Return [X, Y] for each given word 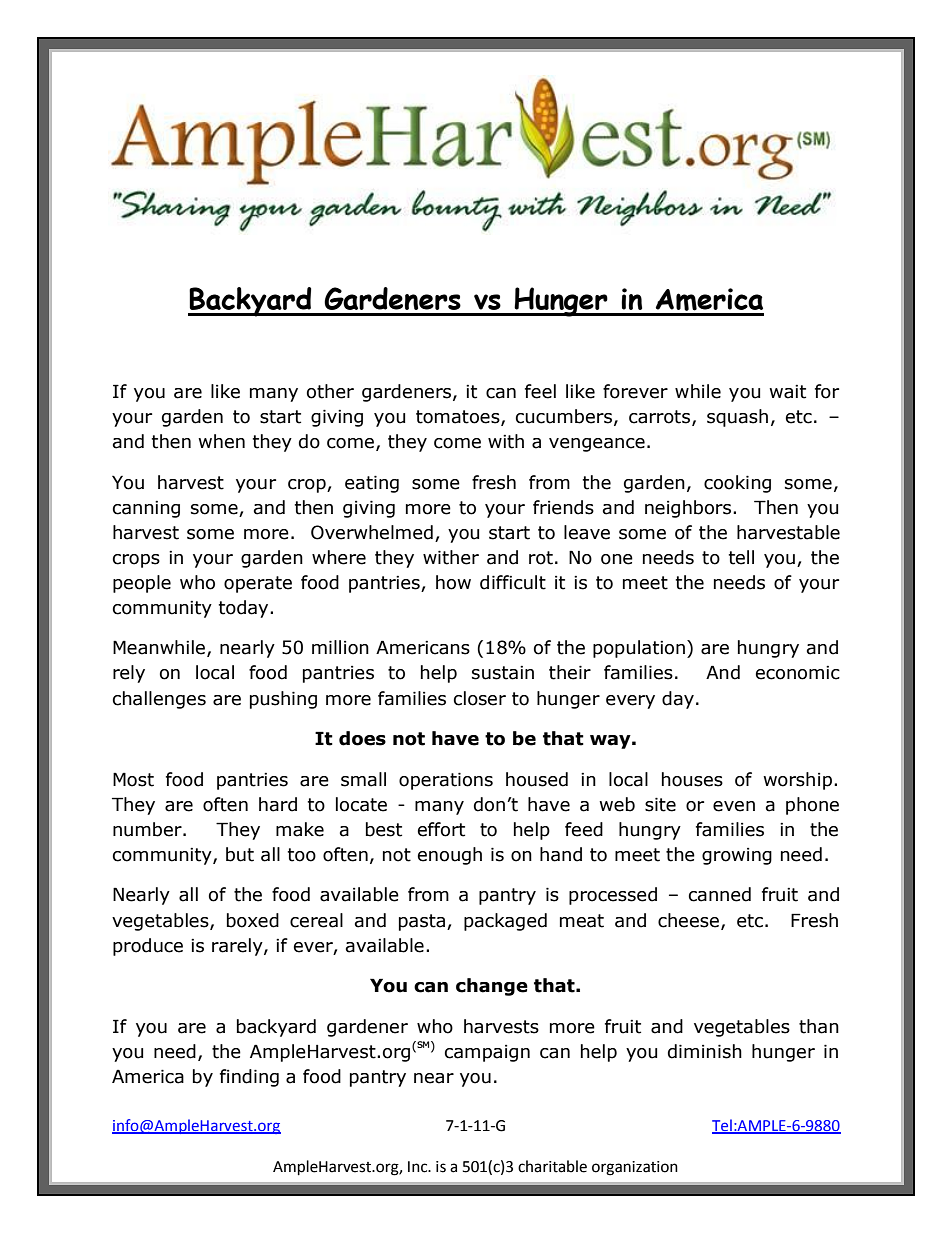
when [221, 441]
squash [737, 418]
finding [249, 1078]
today [245, 609]
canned [720, 894]
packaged [505, 922]
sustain [503, 673]
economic [798, 673]
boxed [253, 920]
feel [540, 391]
